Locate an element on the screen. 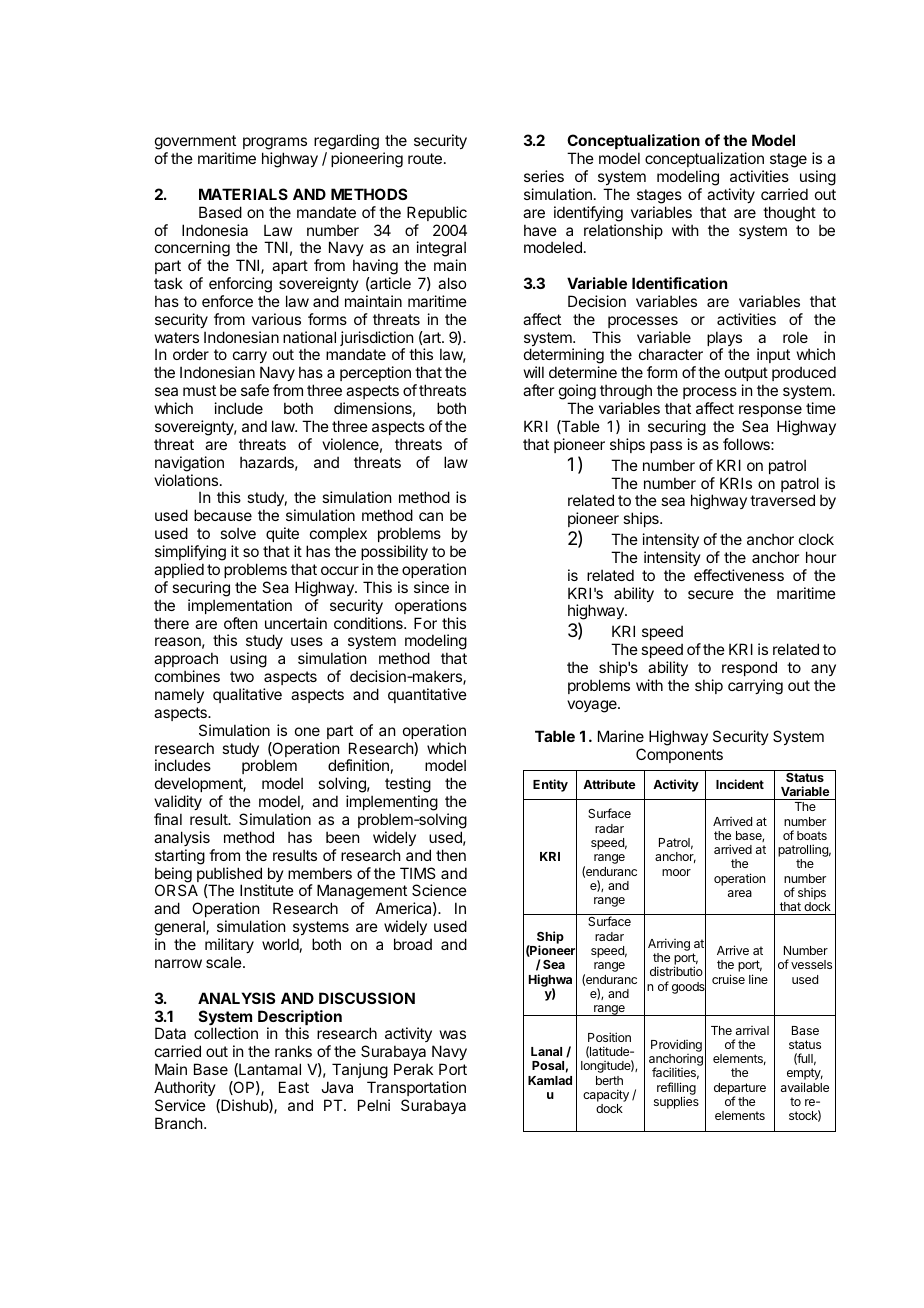 The height and width of the screenshot is (1308, 924). validity is located at coordinates (178, 802).
